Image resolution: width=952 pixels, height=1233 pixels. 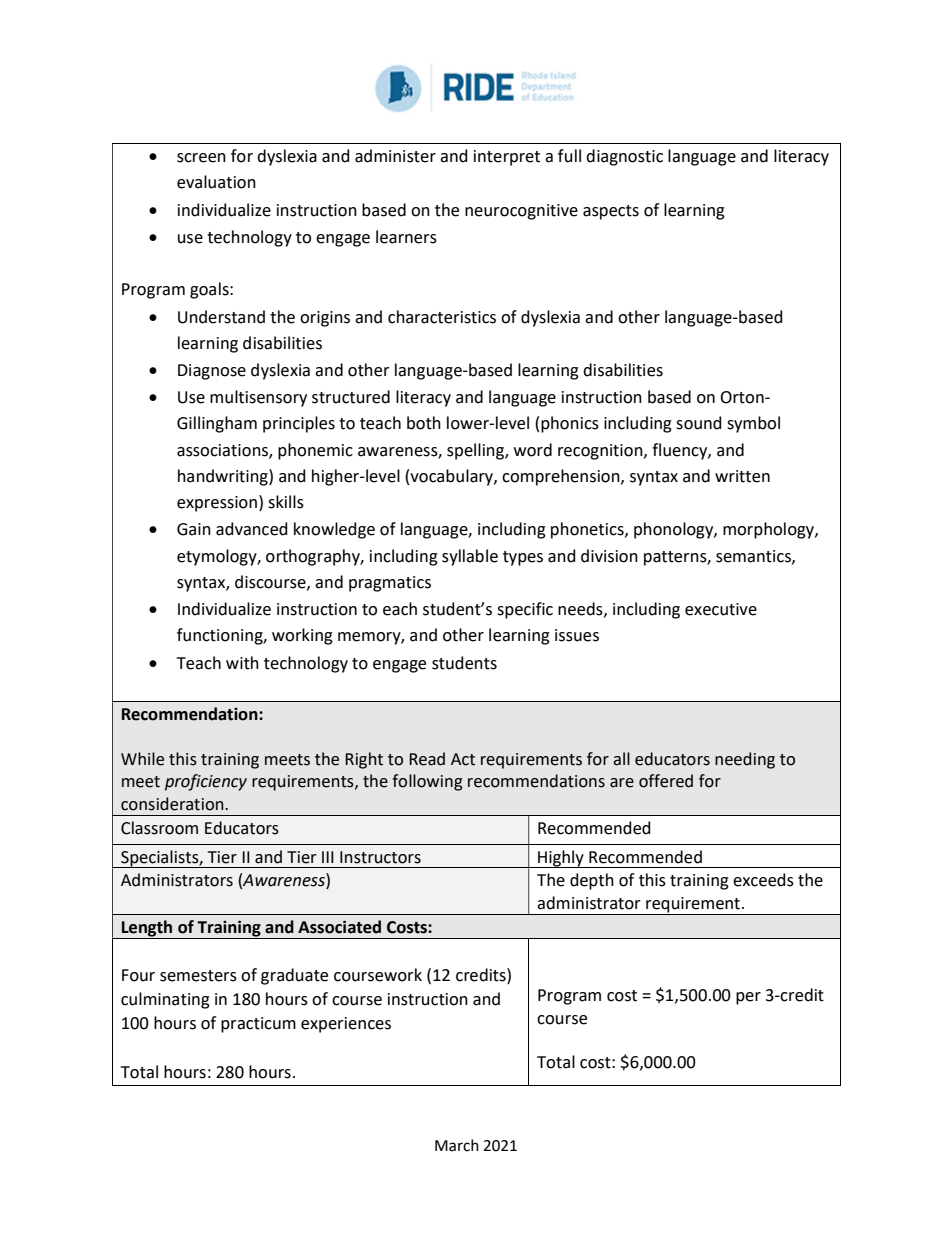 What do you see at coordinates (624, 157) in the document?
I see `diagnostic` at bounding box center [624, 157].
